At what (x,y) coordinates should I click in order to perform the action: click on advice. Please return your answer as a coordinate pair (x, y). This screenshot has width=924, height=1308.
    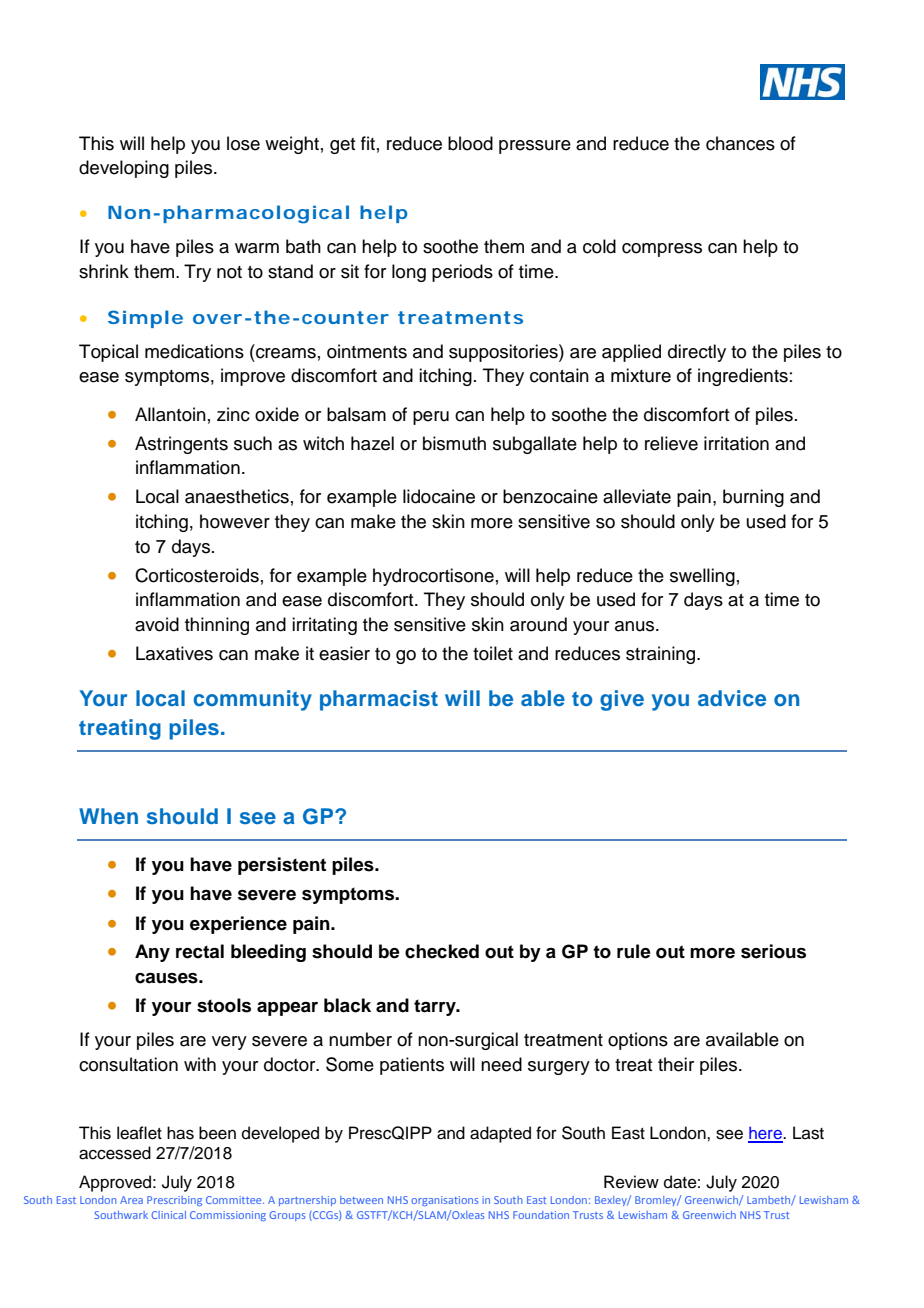
    Looking at the image, I should click on (732, 698).
